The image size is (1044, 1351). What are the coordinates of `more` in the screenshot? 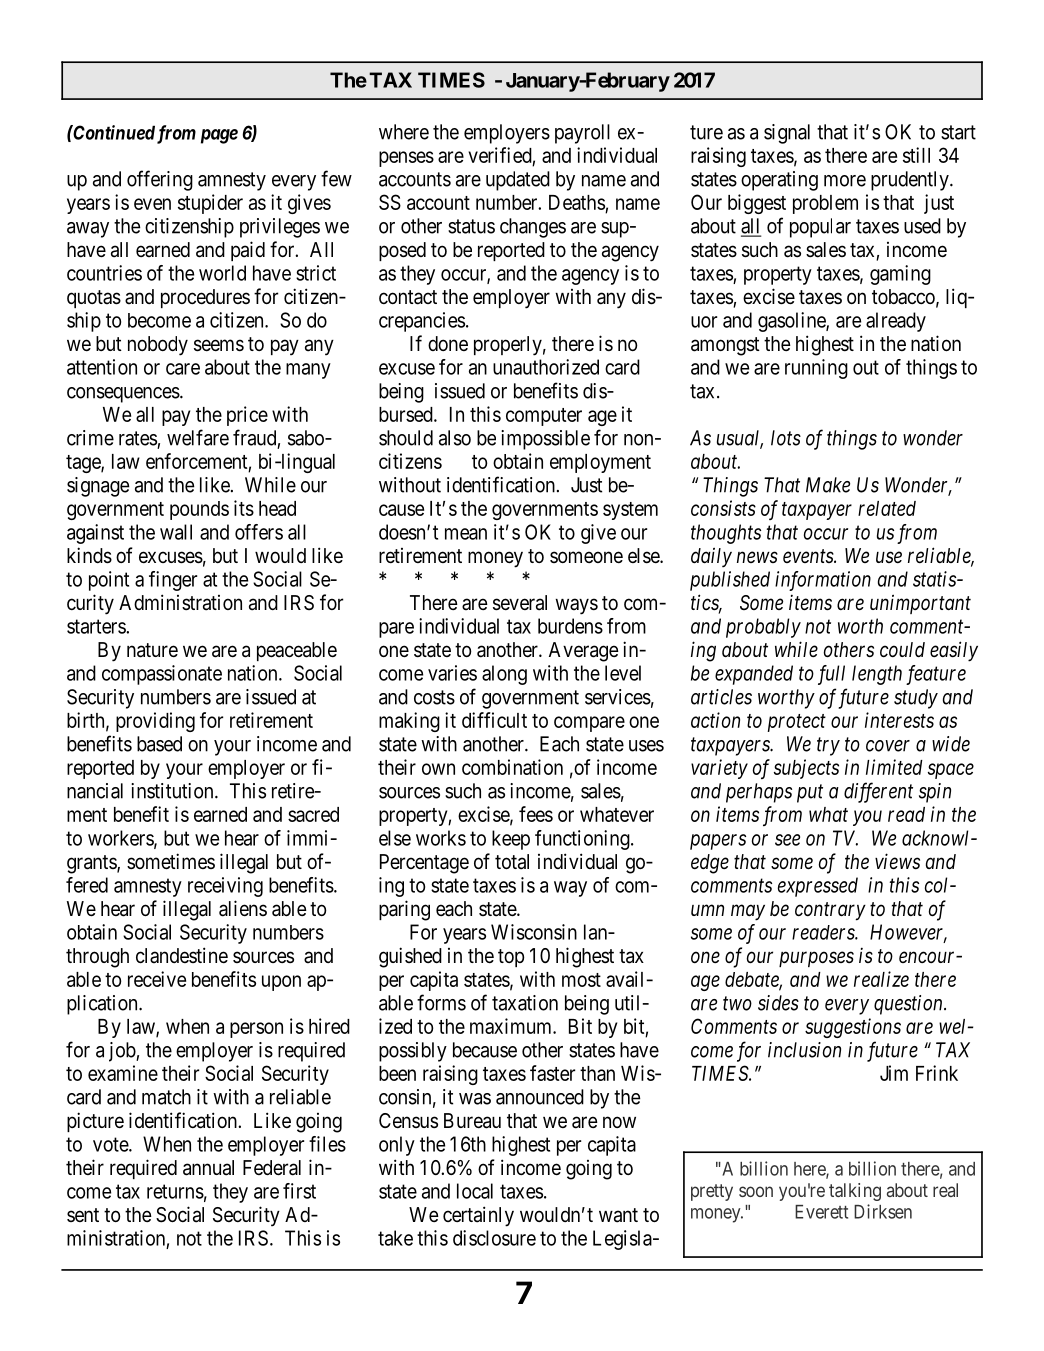 It's located at (845, 181).
